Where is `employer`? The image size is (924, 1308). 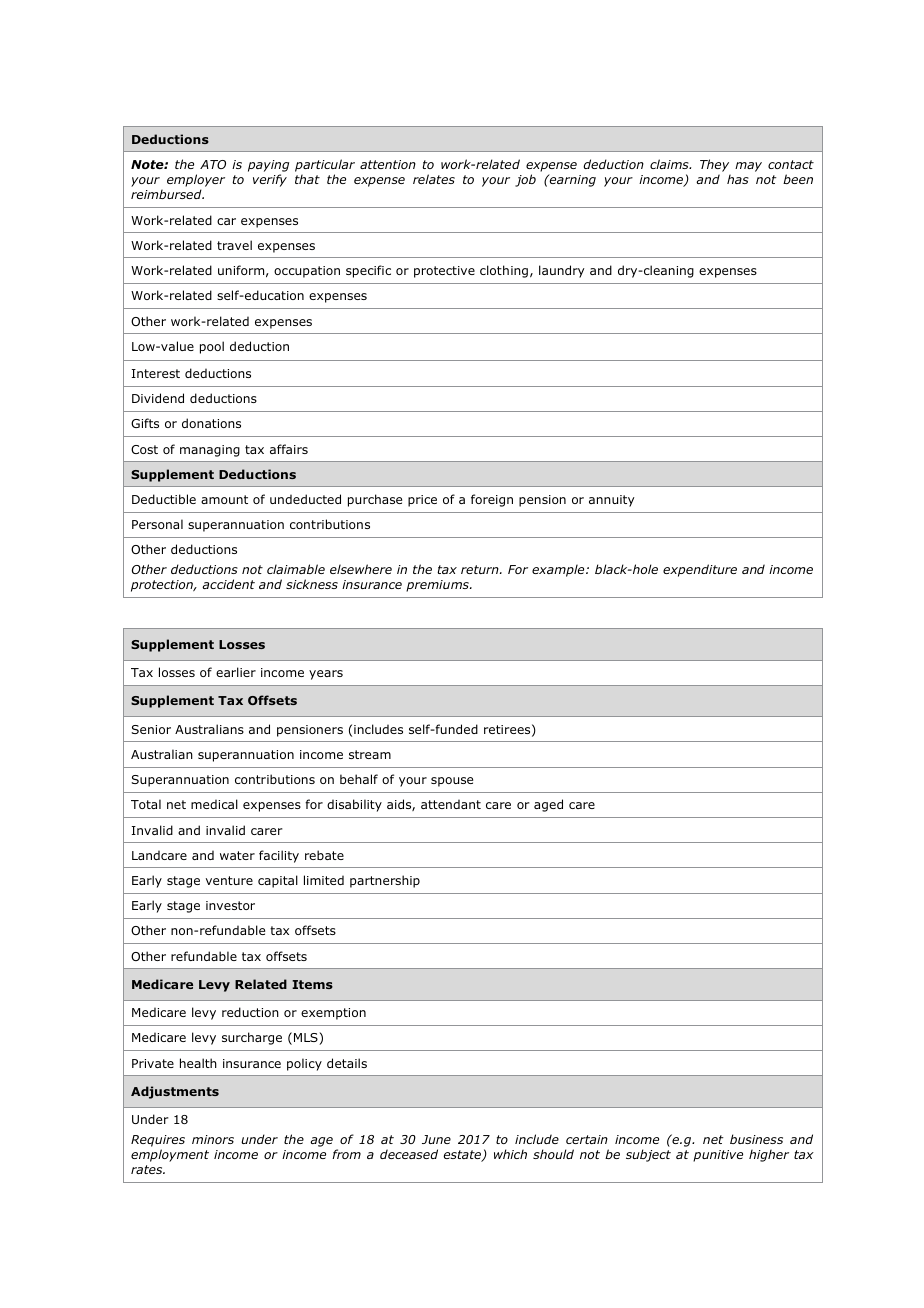 employer is located at coordinates (196, 180).
